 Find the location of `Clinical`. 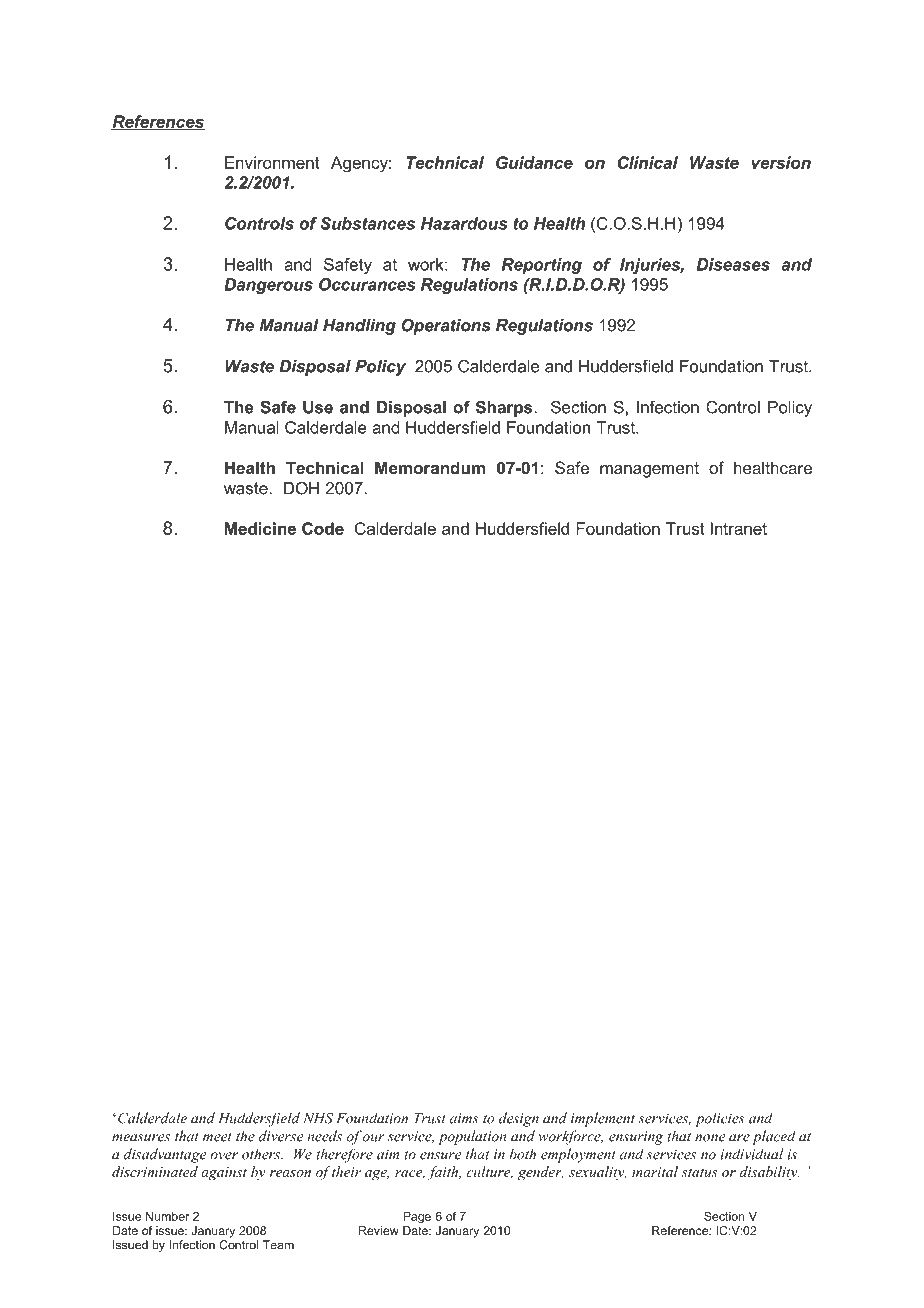

Clinical is located at coordinates (648, 162).
